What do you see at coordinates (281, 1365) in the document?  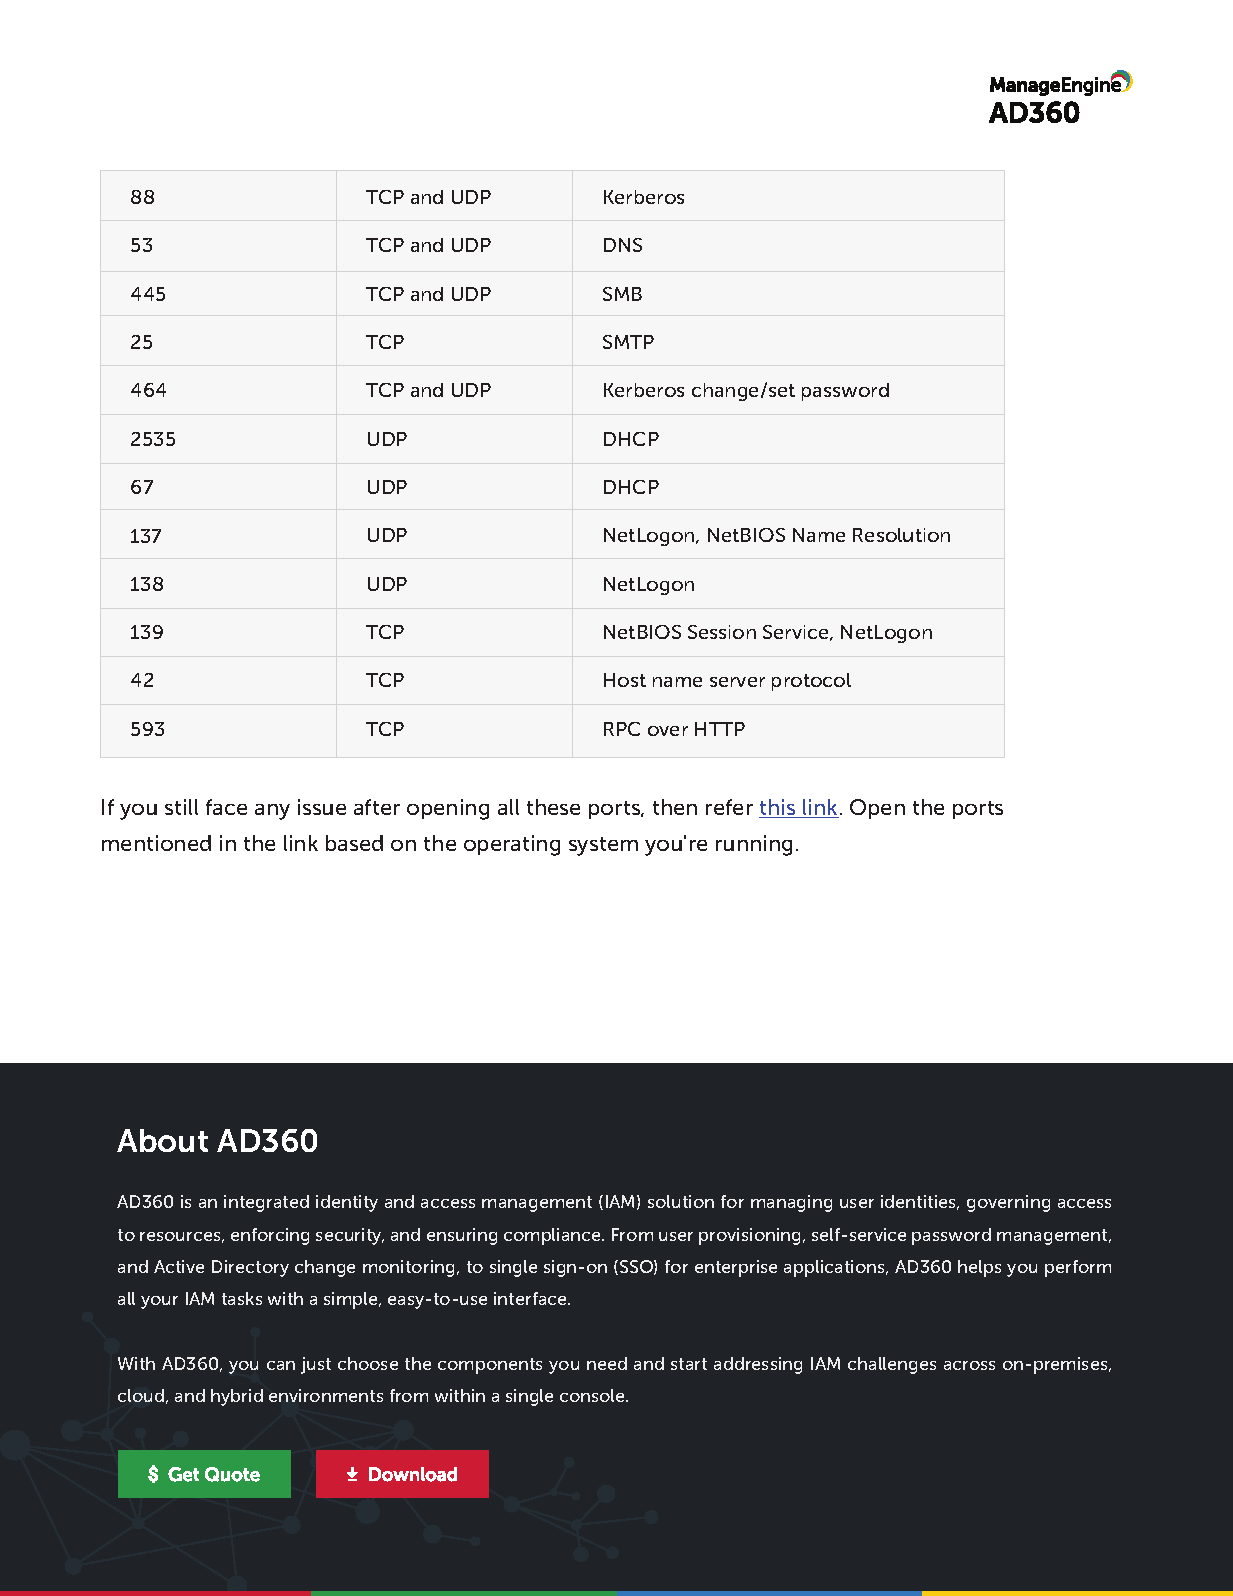 I see `can` at bounding box center [281, 1365].
